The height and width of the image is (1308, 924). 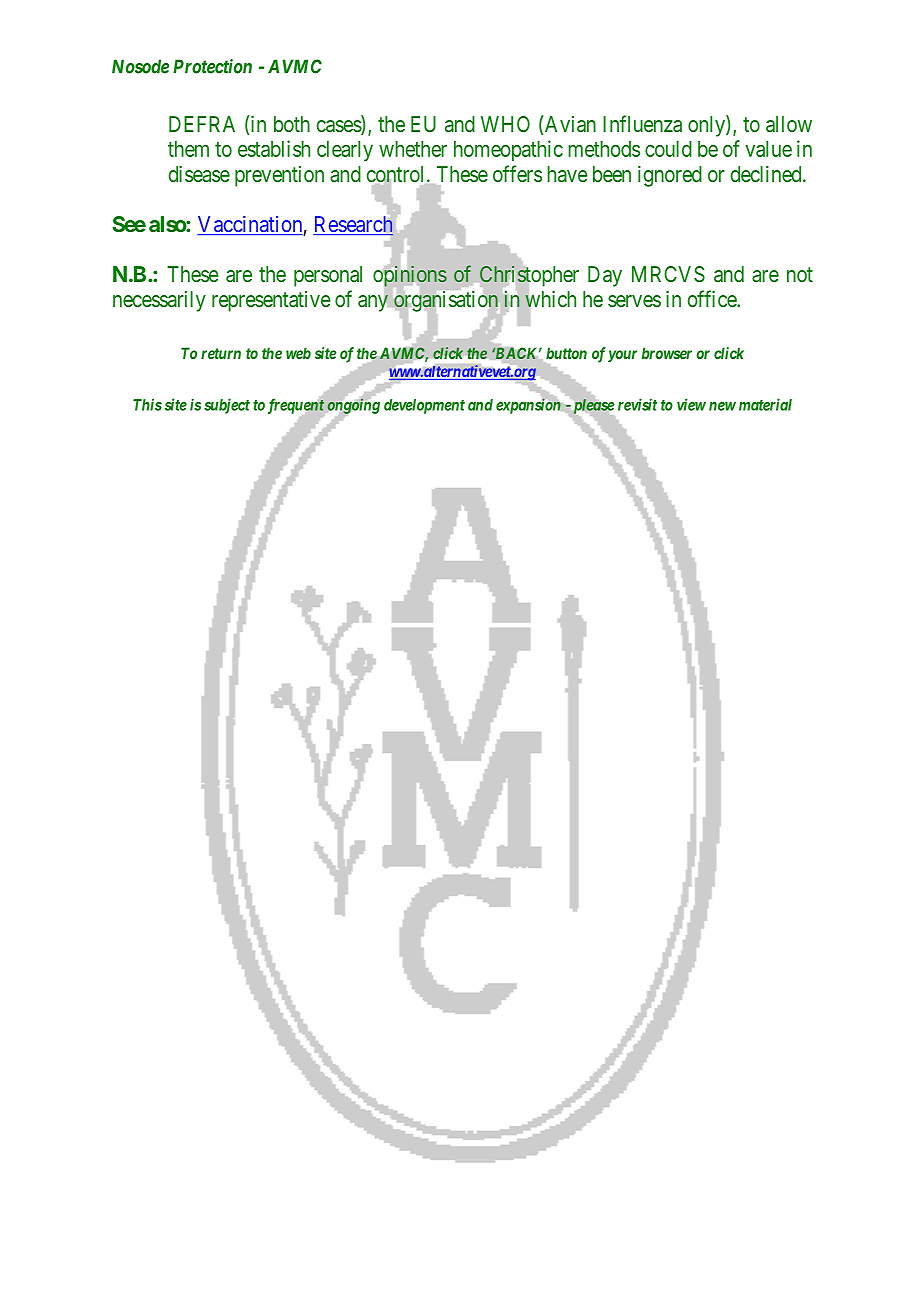 What do you see at coordinates (767, 174) in the image?
I see `declined` at bounding box center [767, 174].
